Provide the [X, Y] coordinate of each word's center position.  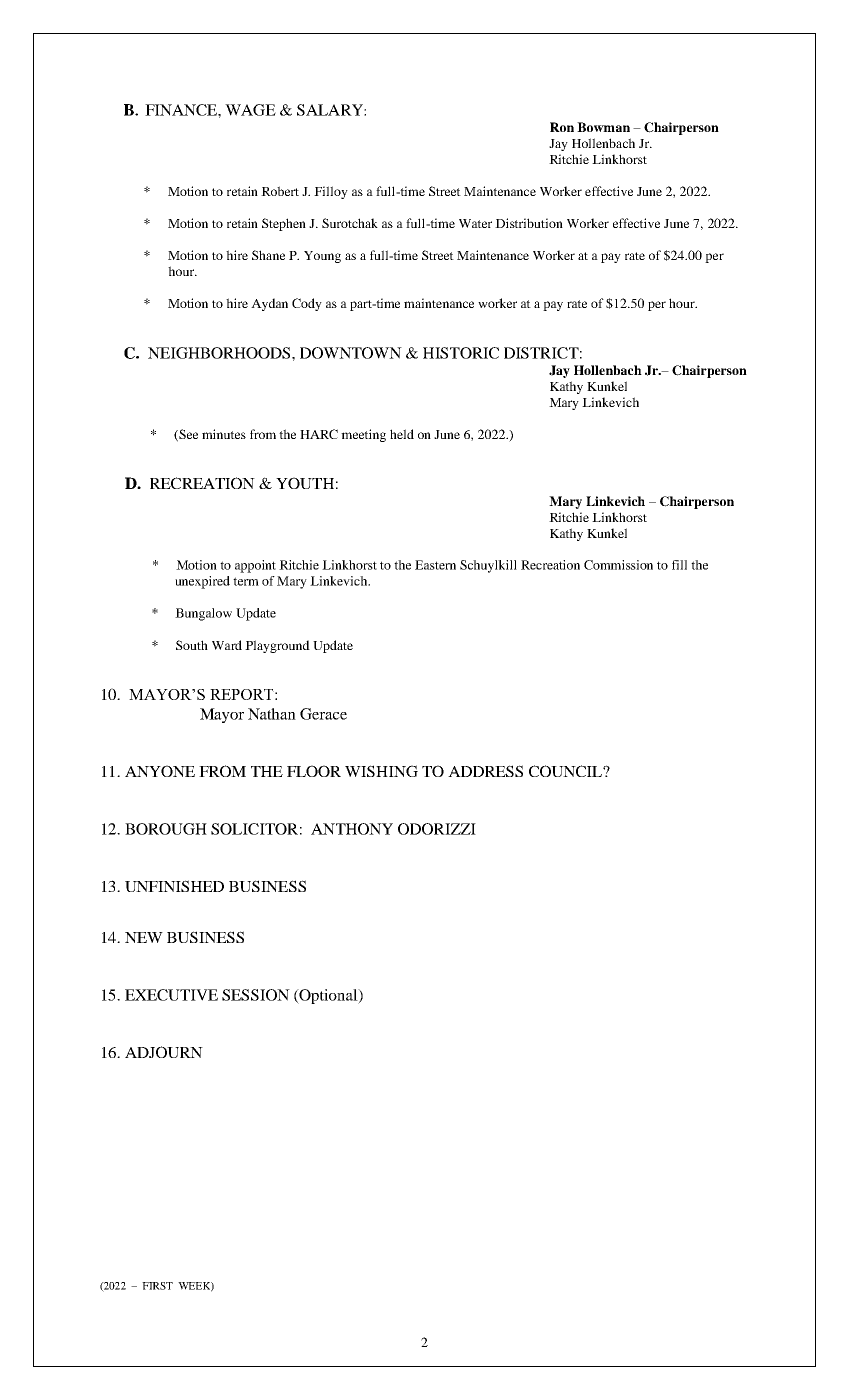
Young [322, 257]
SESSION [256, 995]
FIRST [157, 1286]
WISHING [381, 771]
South [192, 645]
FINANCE [182, 110]
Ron [562, 127]
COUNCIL [566, 771]
